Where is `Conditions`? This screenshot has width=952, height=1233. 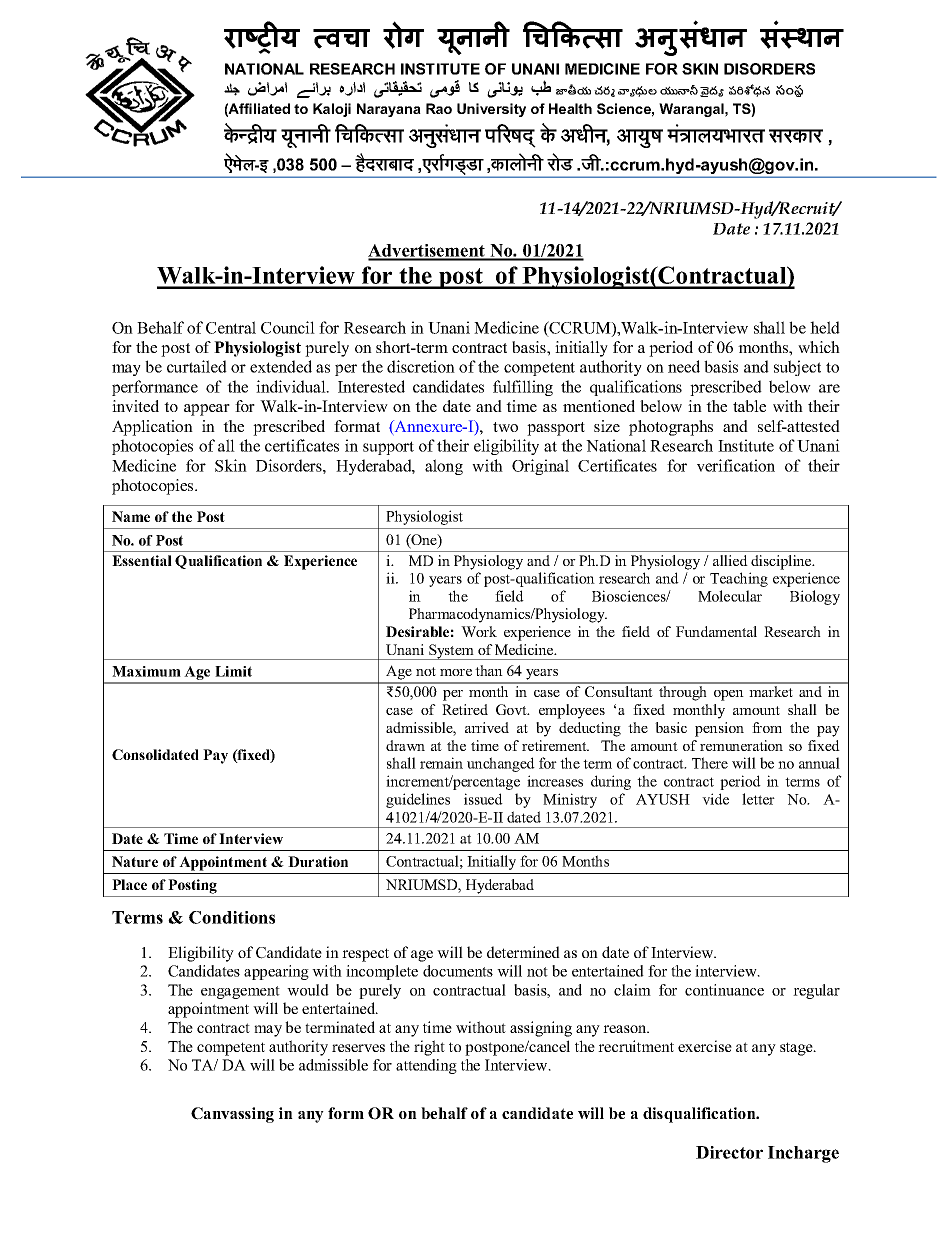
Conditions is located at coordinates (232, 917).
